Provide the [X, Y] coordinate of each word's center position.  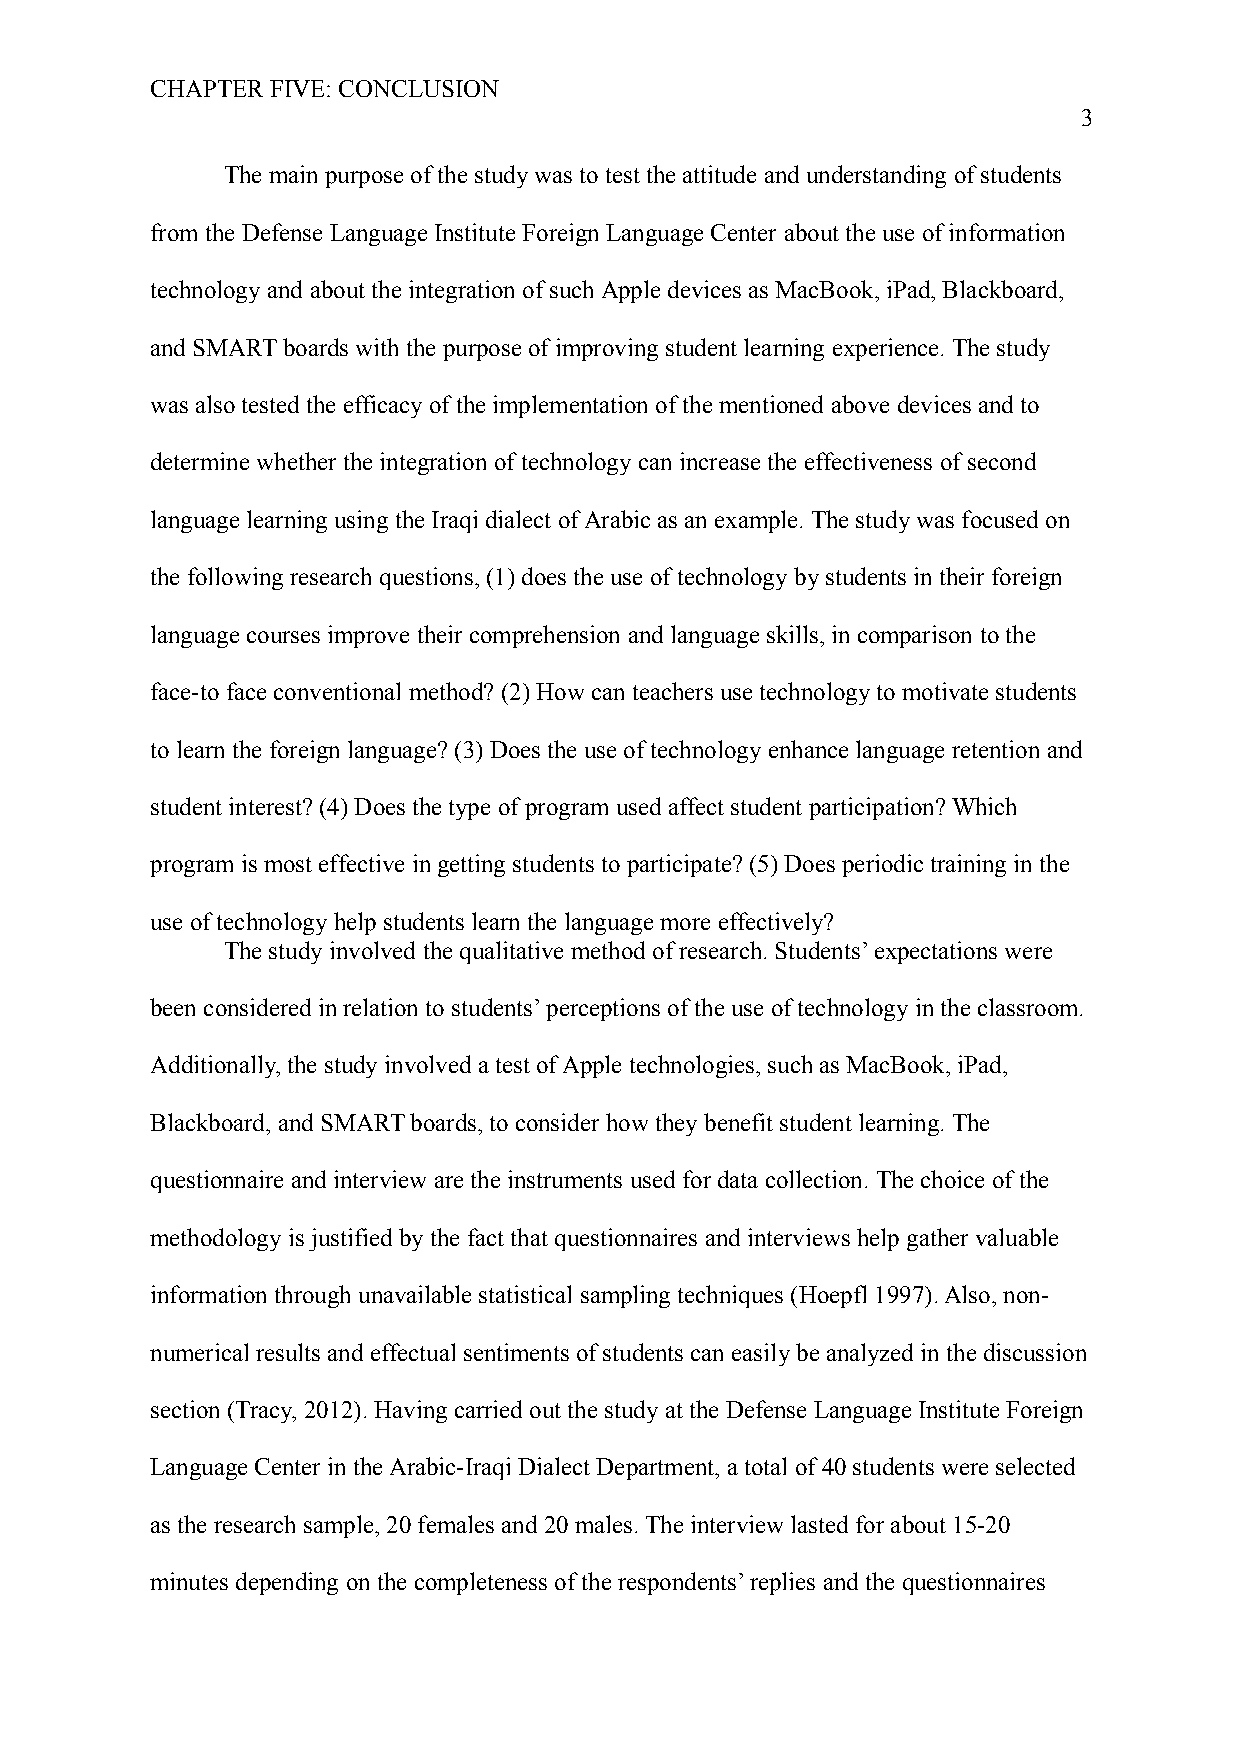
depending [287, 1583]
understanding [876, 176]
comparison [914, 636]
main [293, 174]
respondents [677, 1583]
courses [283, 637]
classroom [1029, 1007]
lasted [819, 1524]
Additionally [214, 1066]
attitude [719, 174]
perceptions [603, 1009]
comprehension [544, 636]
